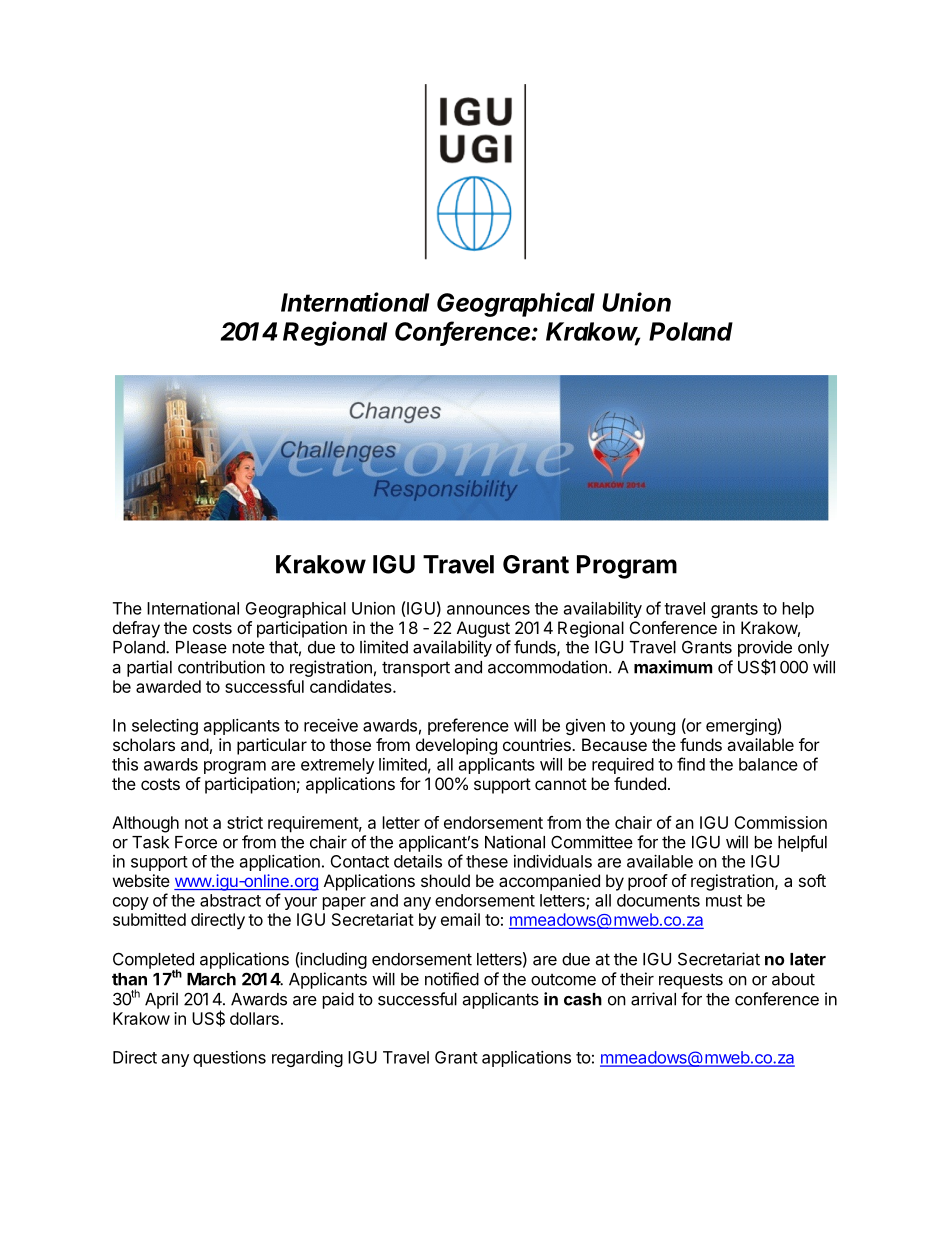  Describe the element at coordinates (229, 1059) in the screenshot. I see `questions` at that location.
